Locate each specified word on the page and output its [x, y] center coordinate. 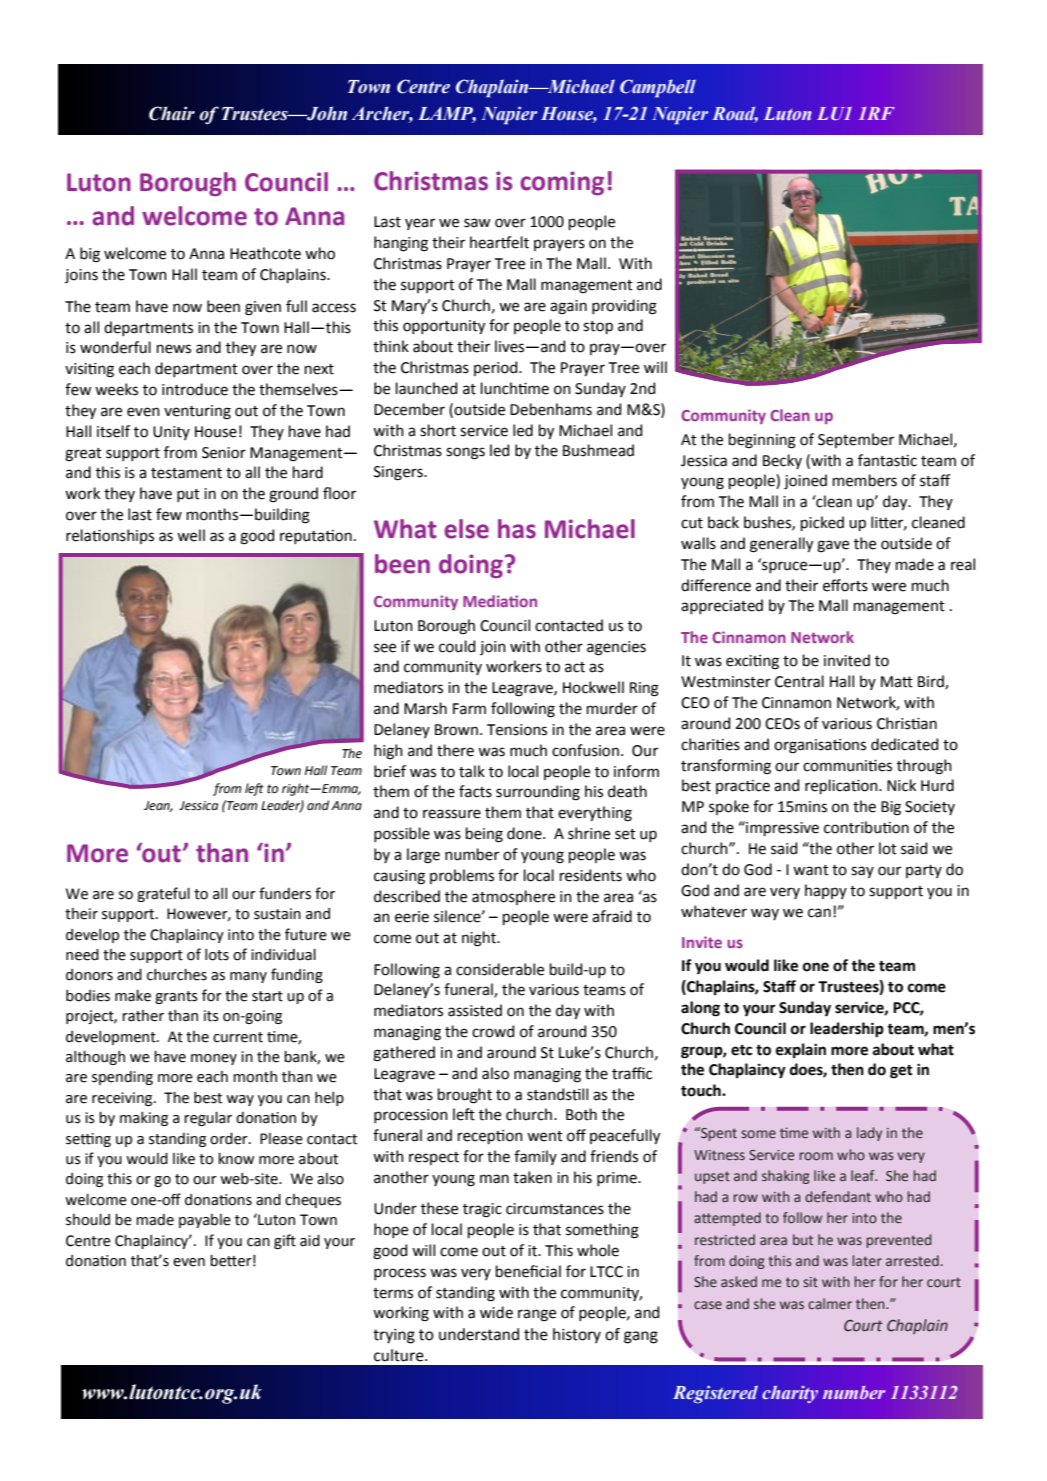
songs [465, 453]
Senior [224, 453]
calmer [830, 1303]
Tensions [517, 730]
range [537, 1315]
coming [562, 183]
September [856, 440]
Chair [172, 113]
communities [847, 766]
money [214, 1059]
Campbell [658, 88]
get [901, 1072]
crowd [493, 1031]
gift [285, 1241]
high [388, 752]
